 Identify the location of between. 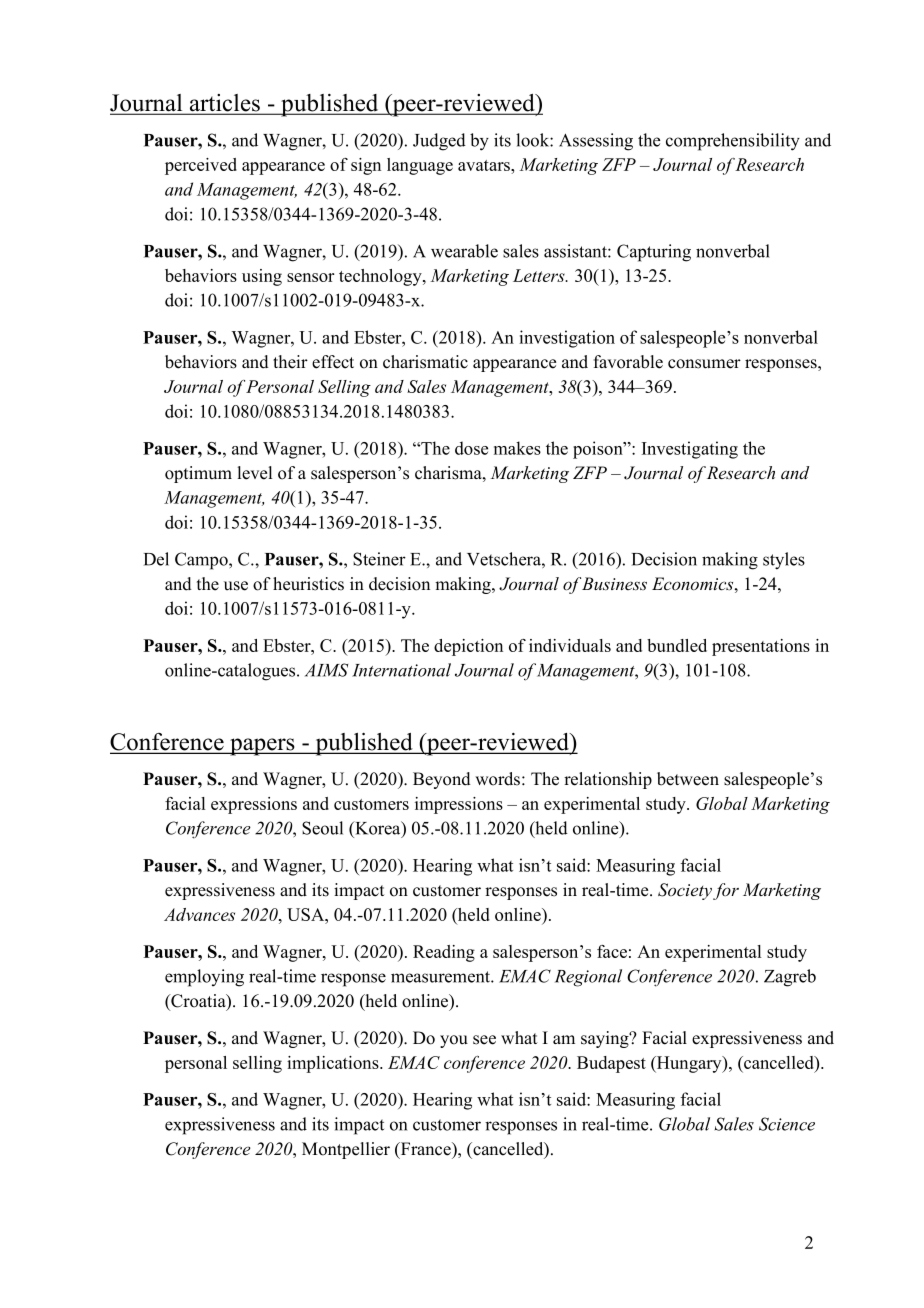
(688, 779).
